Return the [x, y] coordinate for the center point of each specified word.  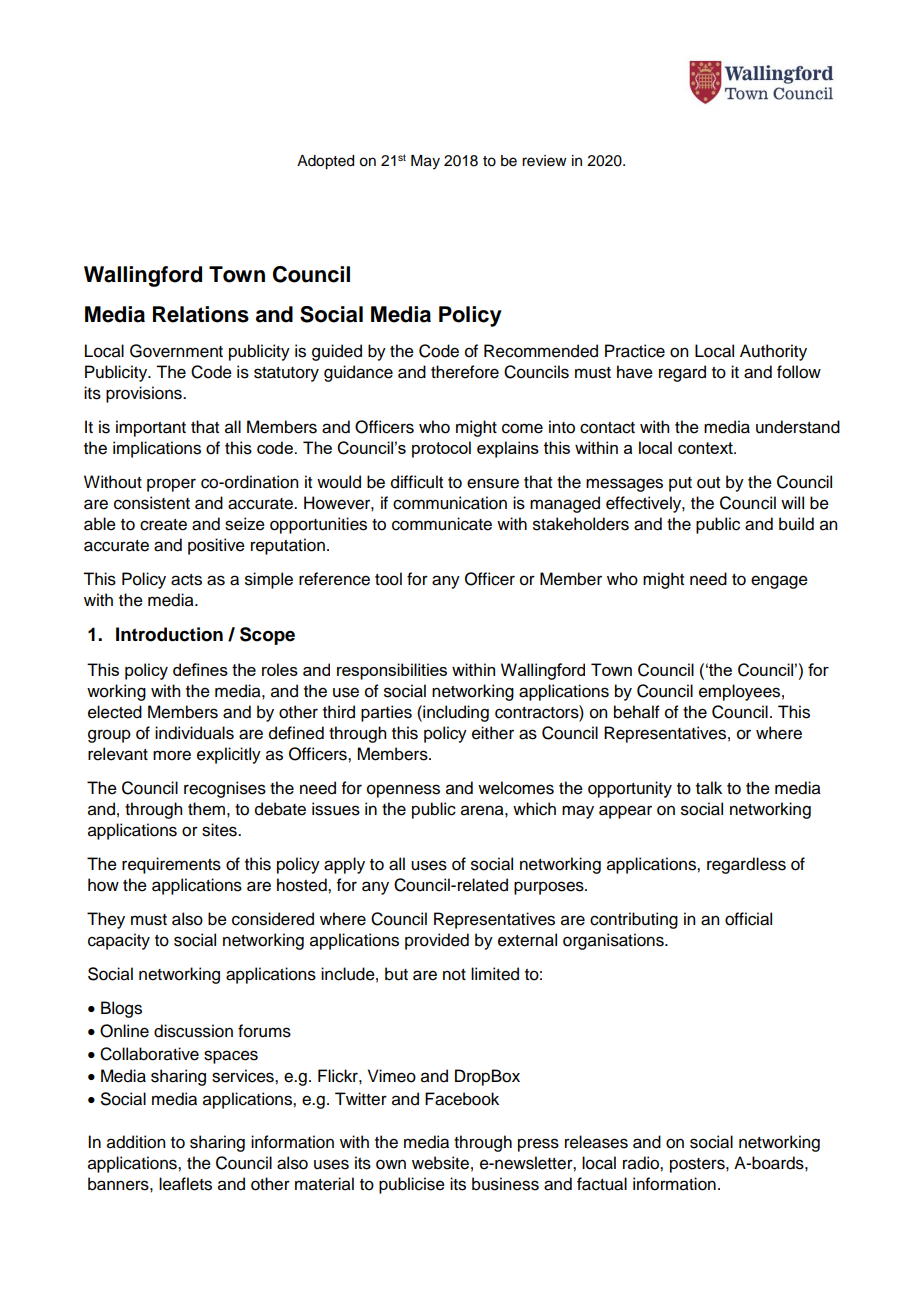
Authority [773, 352]
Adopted [325, 162]
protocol [441, 449]
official [748, 919]
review [544, 161]
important [151, 428]
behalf [637, 712]
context [706, 448]
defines [200, 669]
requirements [171, 865]
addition [136, 1142]
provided [437, 941]
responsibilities [392, 671]
